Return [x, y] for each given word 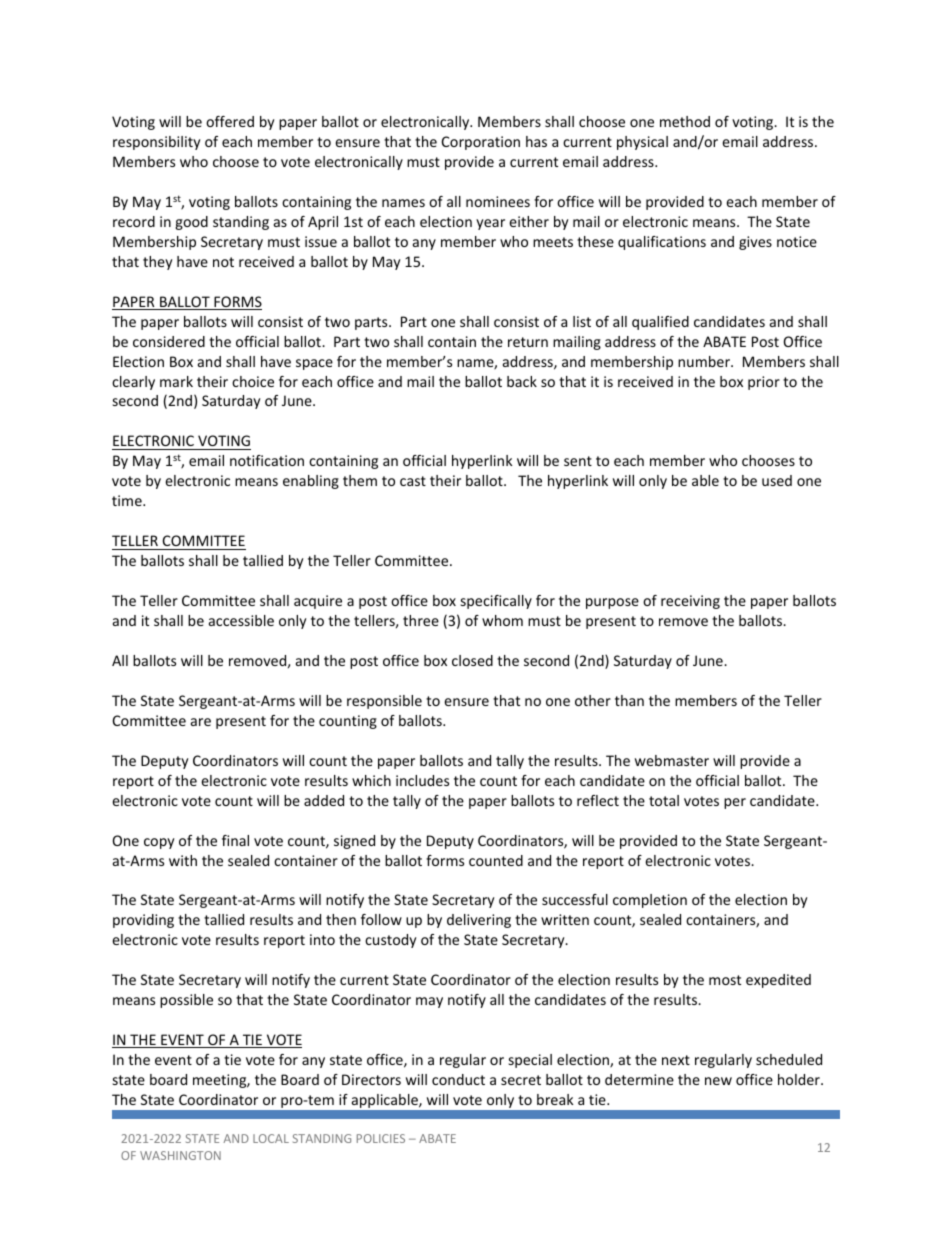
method [685, 121]
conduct [458, 1079]
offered [230, 121]
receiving [690, 602]
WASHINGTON [180, 1155]
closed [472, 660]
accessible [241, 620]
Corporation [481, 143]
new [718, 1081]
